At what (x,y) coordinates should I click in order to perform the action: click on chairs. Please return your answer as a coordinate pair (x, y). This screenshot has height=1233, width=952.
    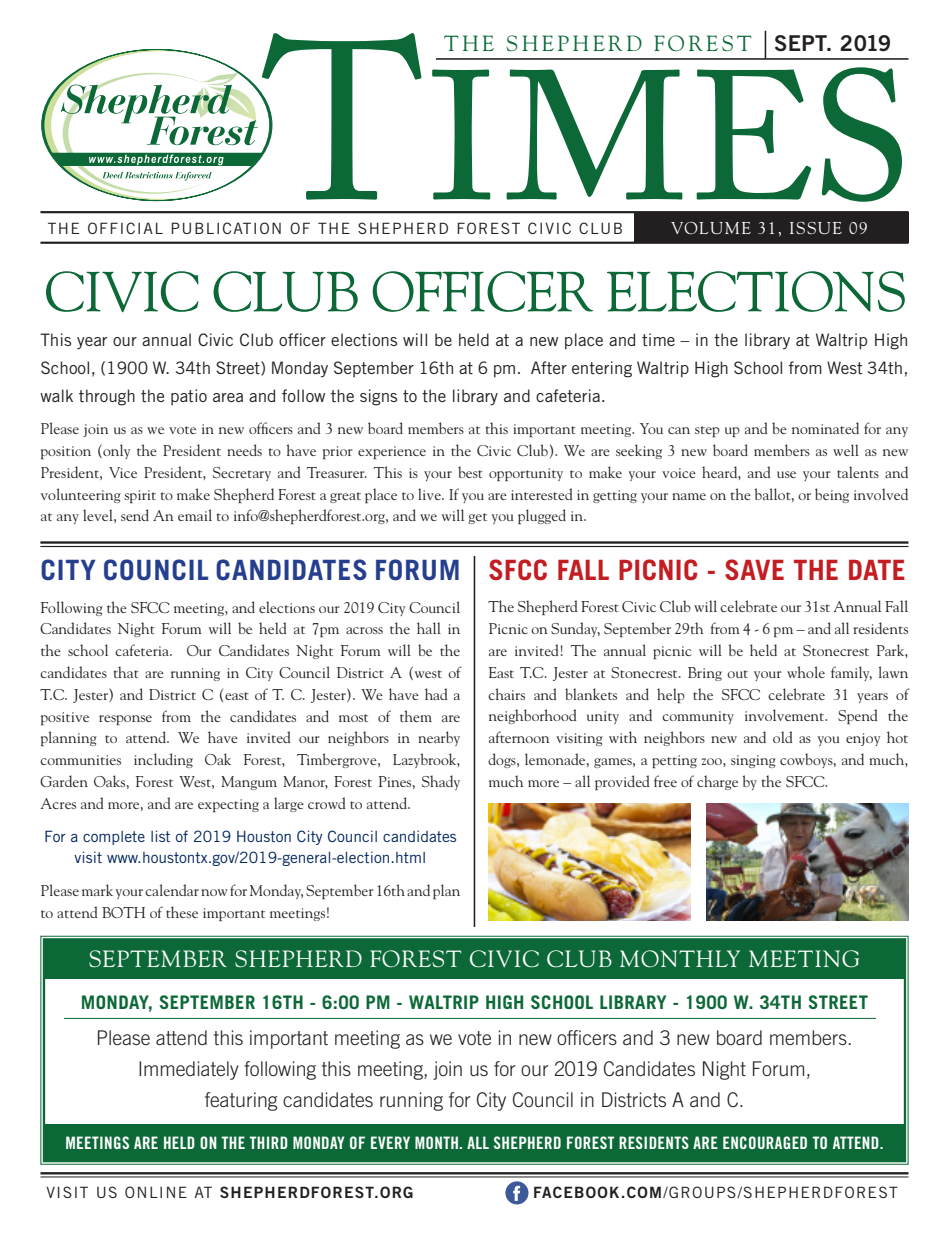
    Looking at the image, I should click on (506, 694).
